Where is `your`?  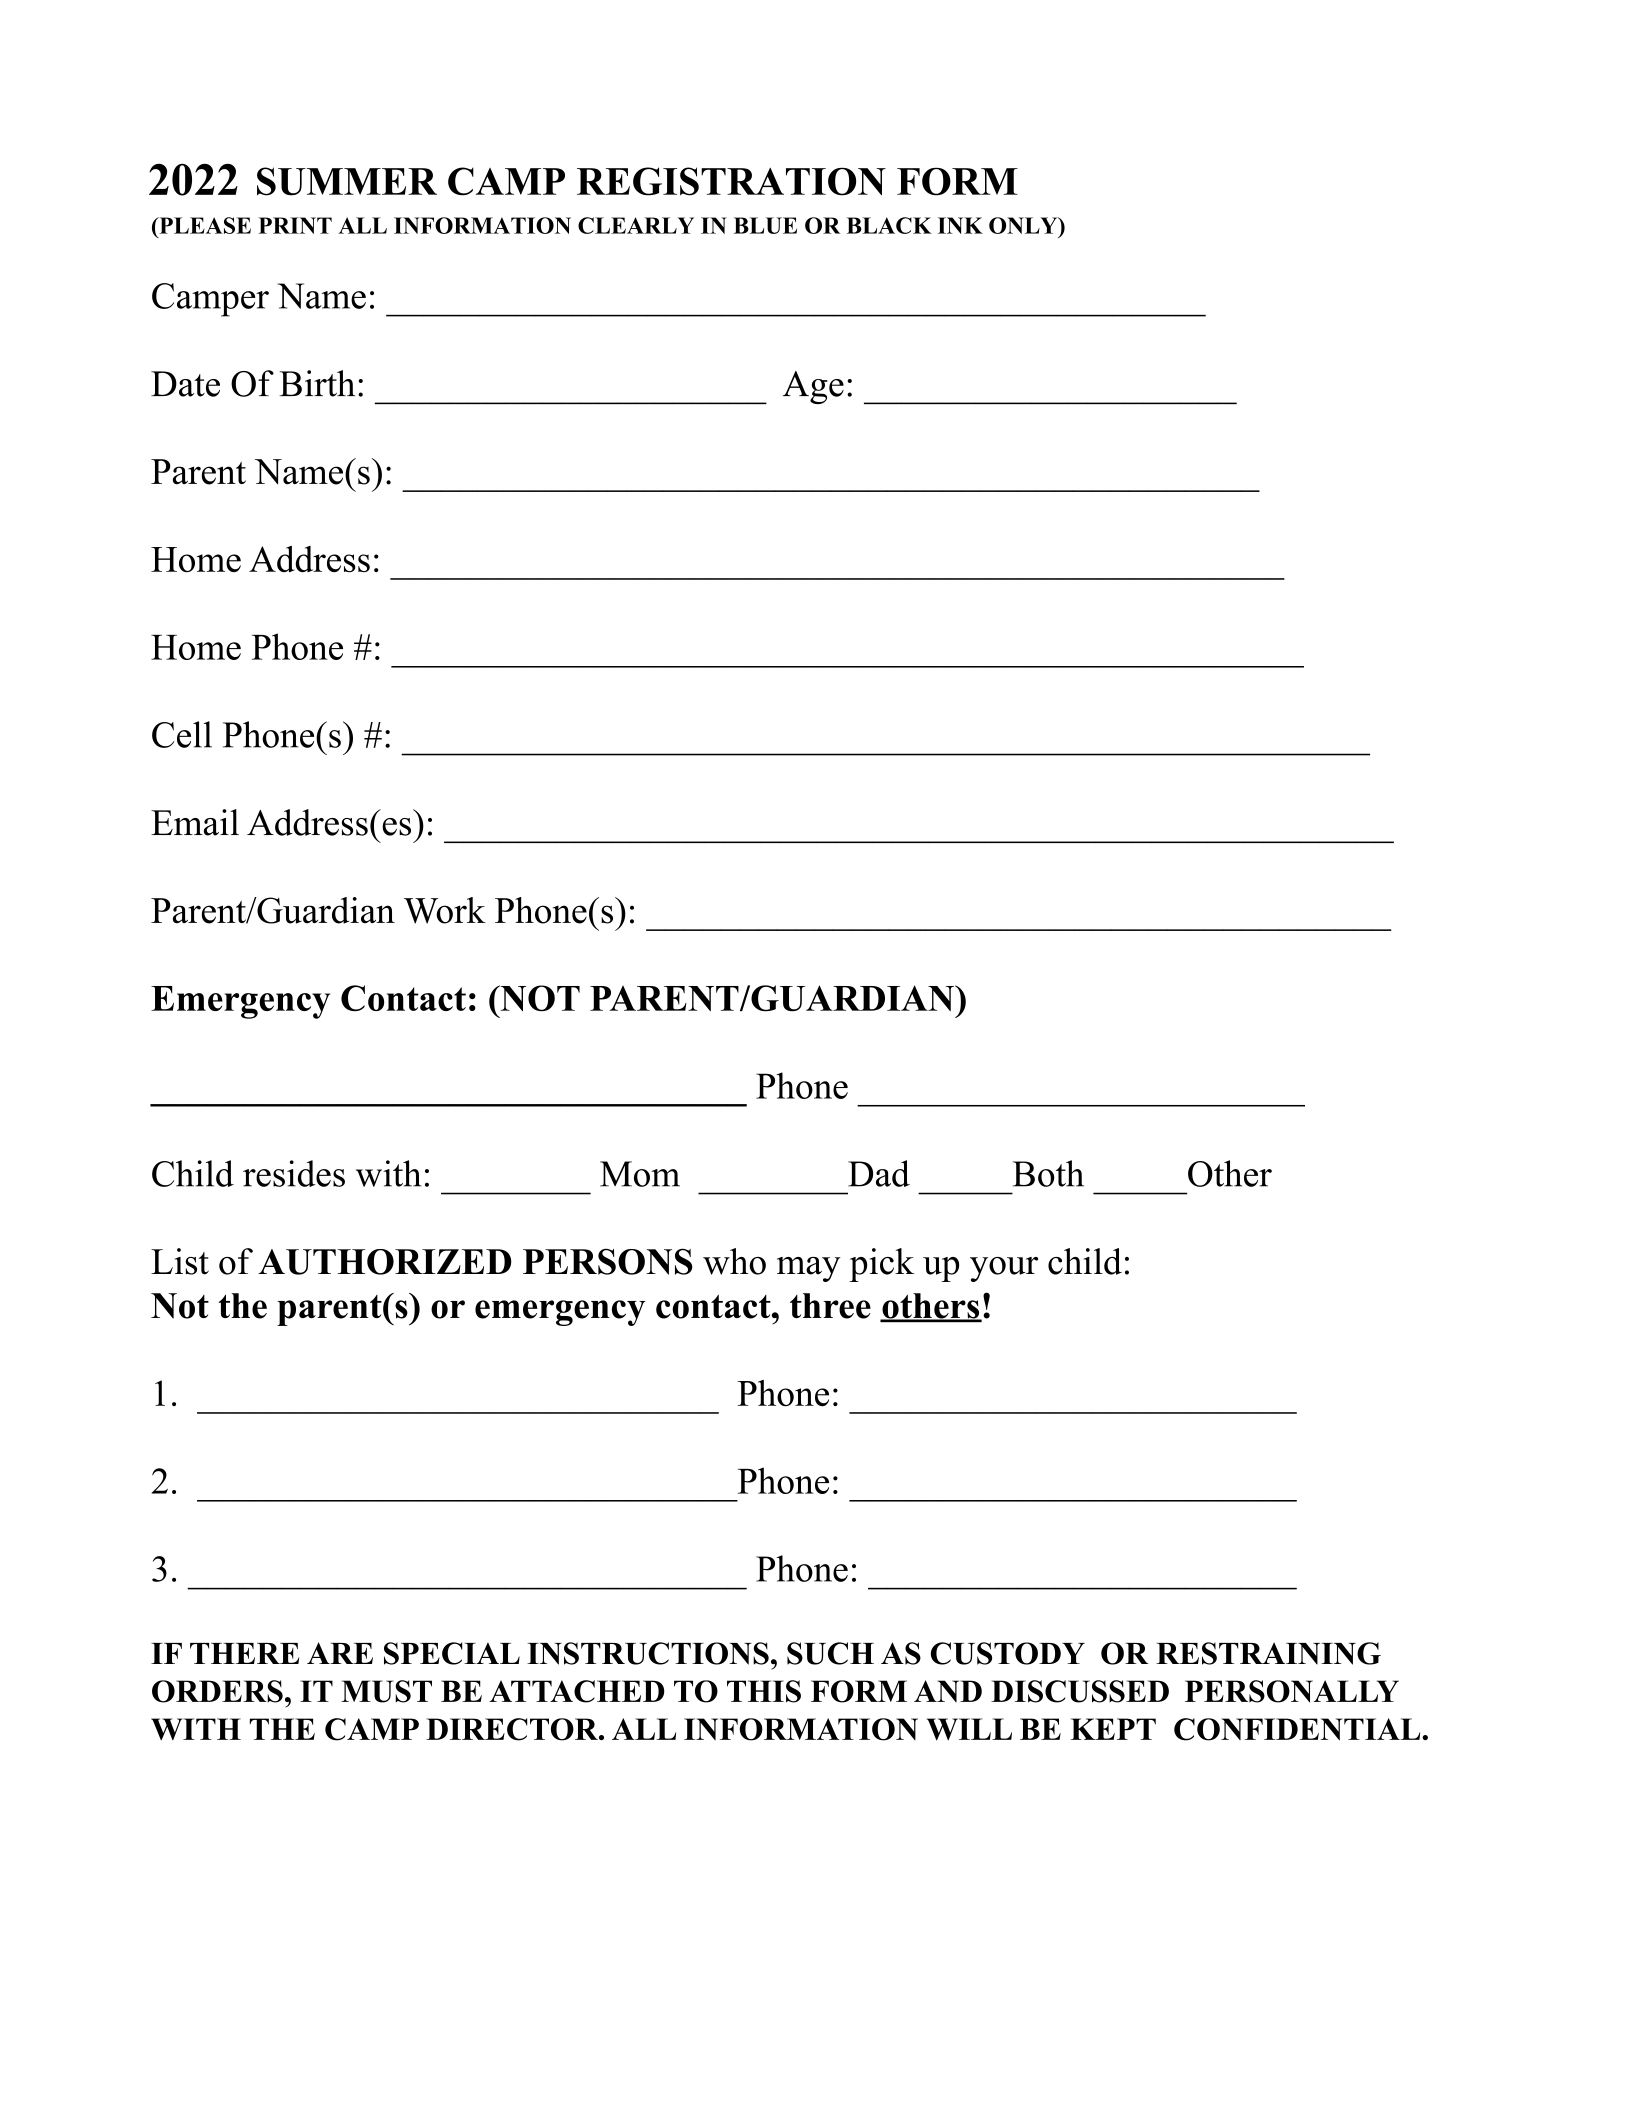
your is located at coordinates (1004, 1269).
